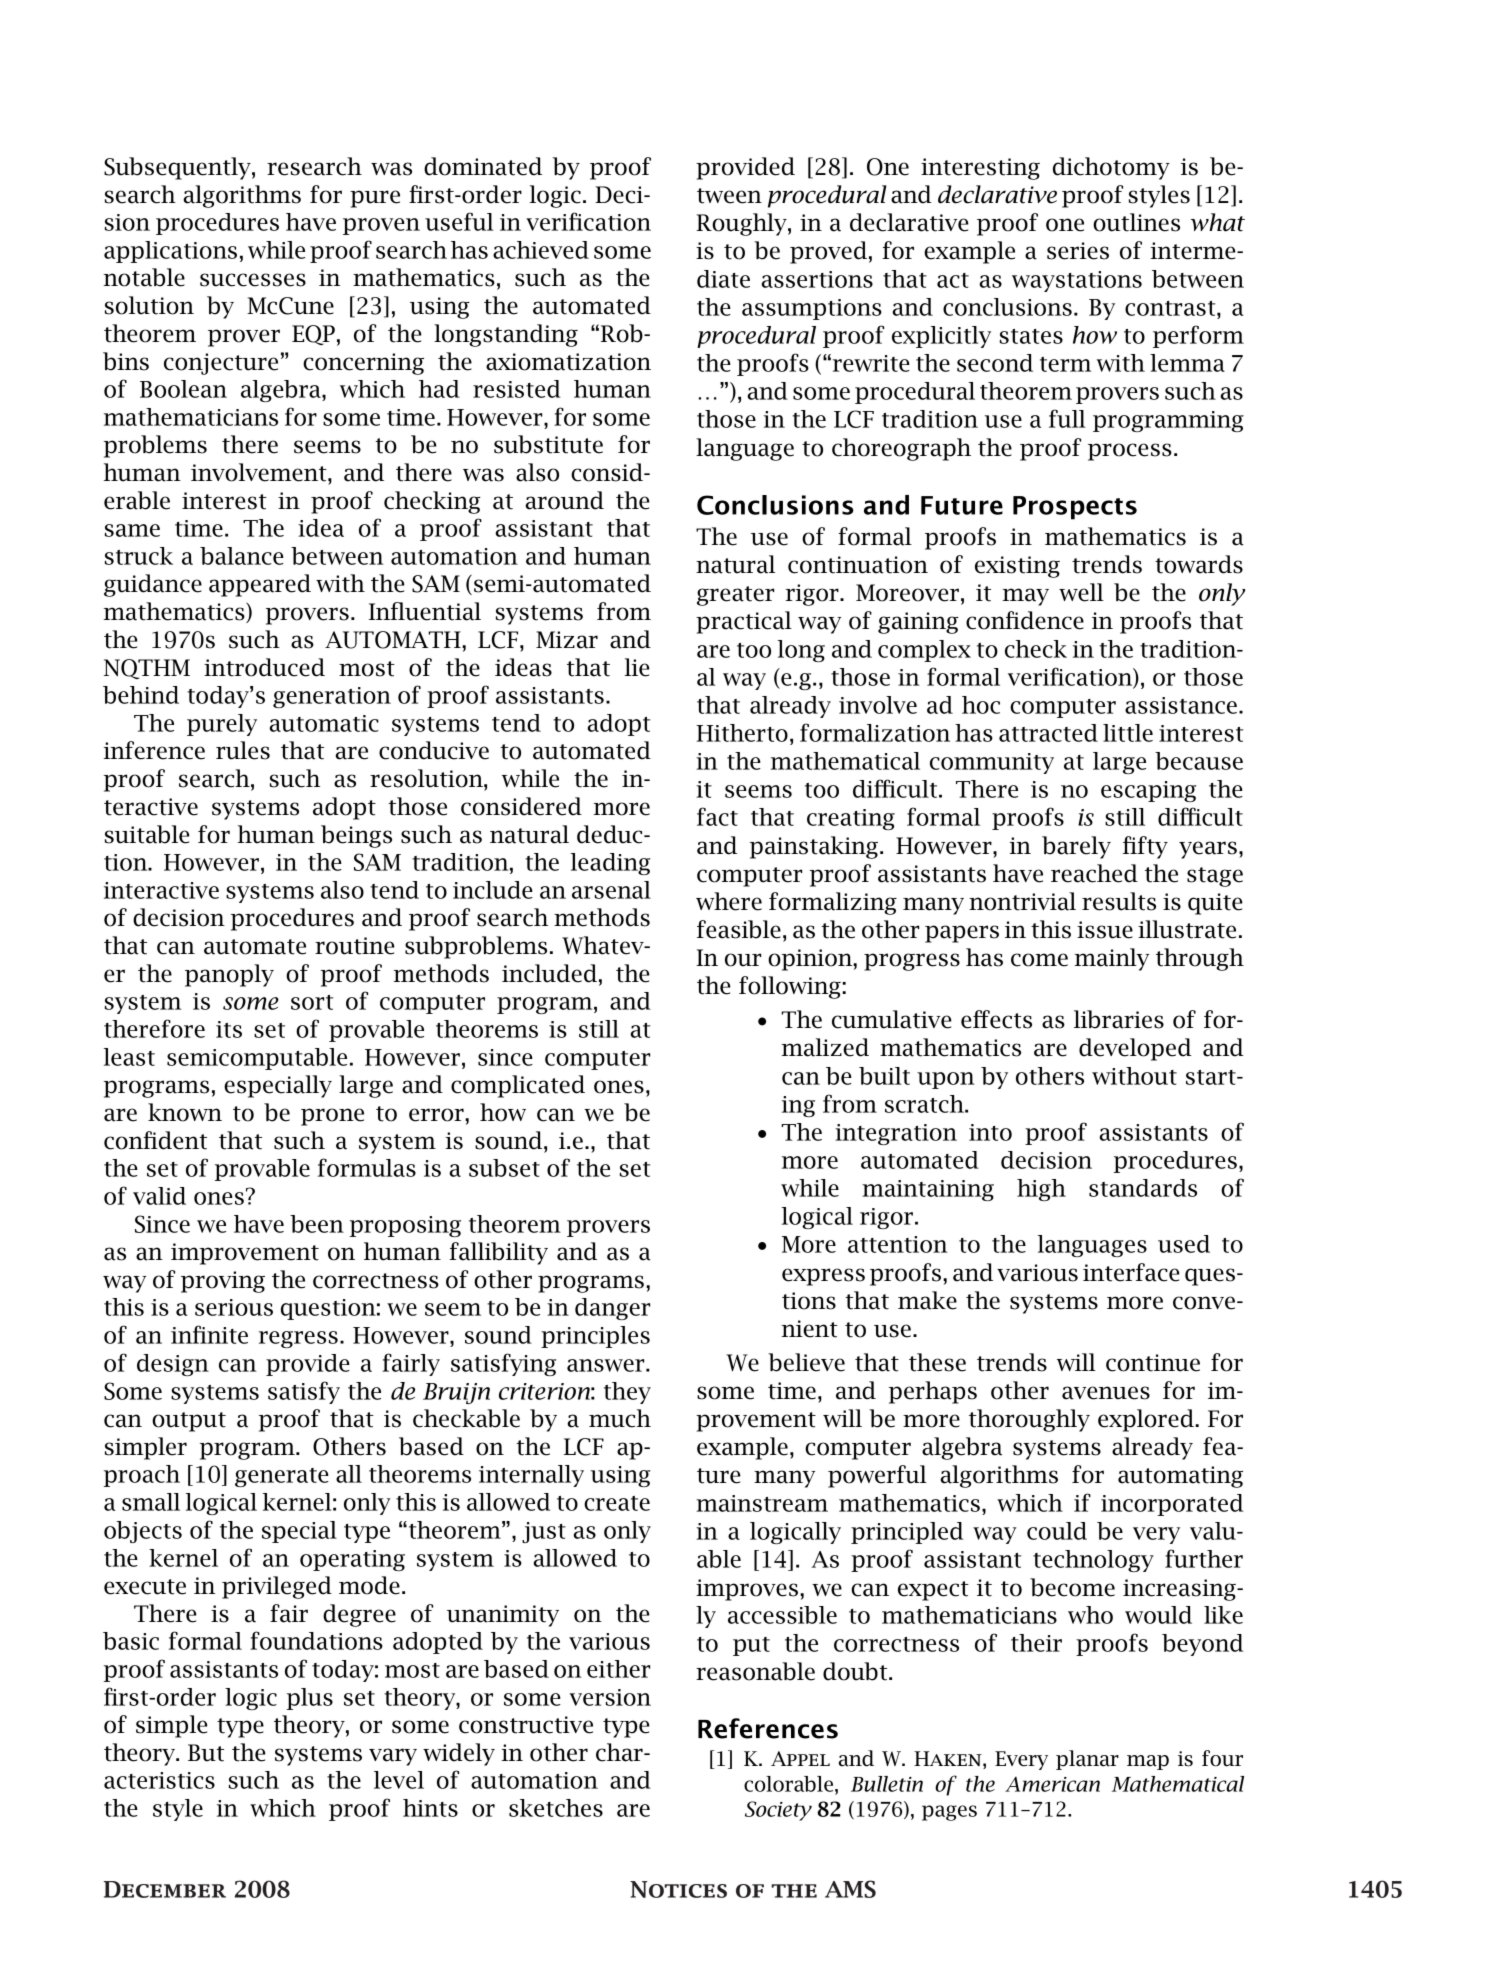 The height and width of the document is (1962, 1505). I want to click on following, so click(791, 987).
